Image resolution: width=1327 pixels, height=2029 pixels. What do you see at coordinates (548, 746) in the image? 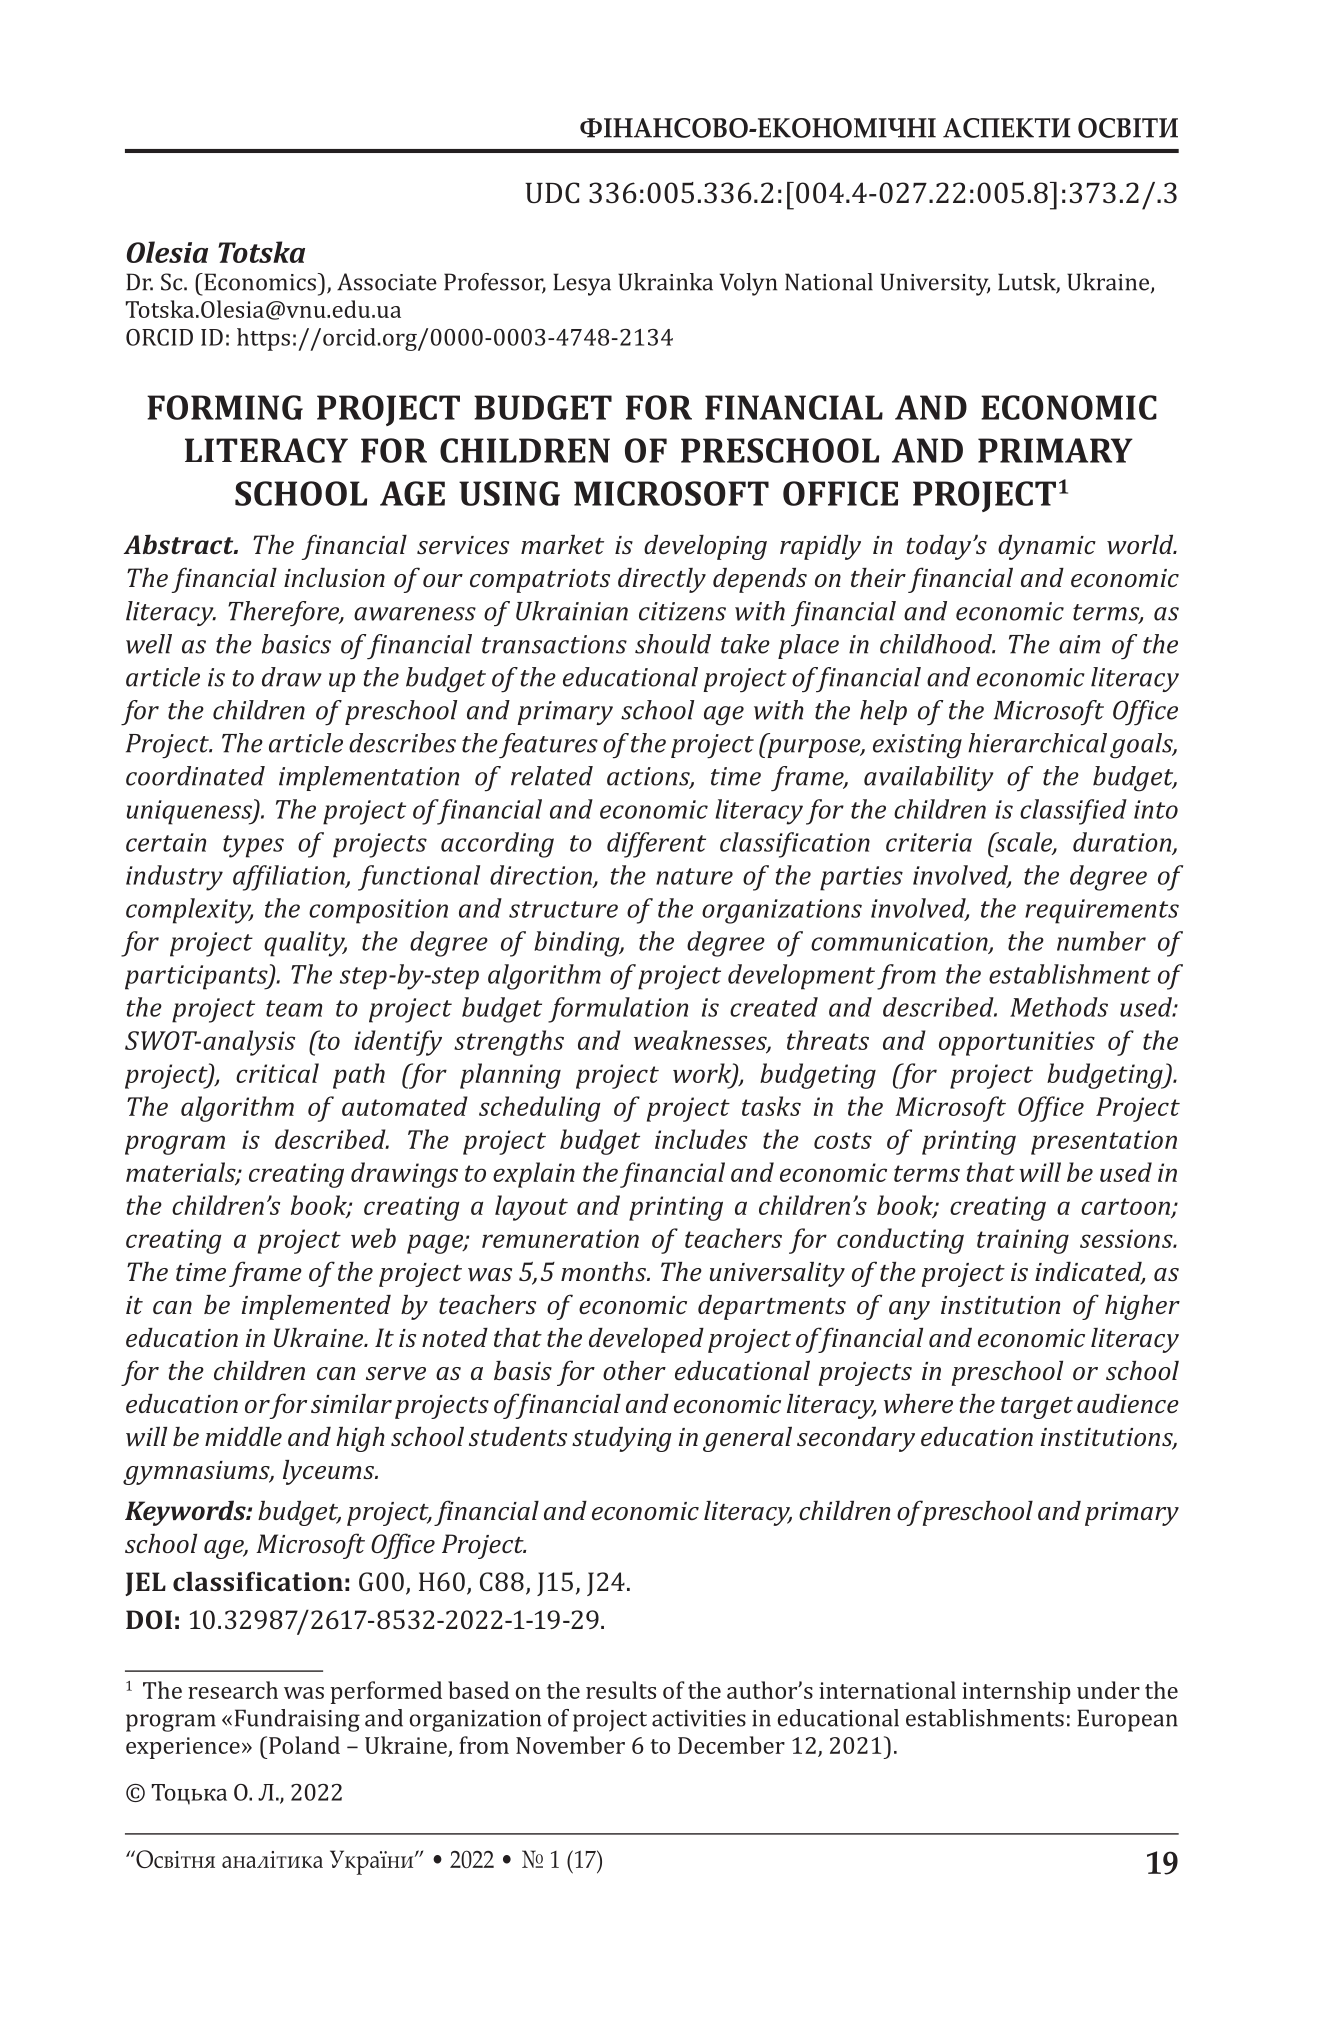
I see `features` at bounding box center [548, 746].
